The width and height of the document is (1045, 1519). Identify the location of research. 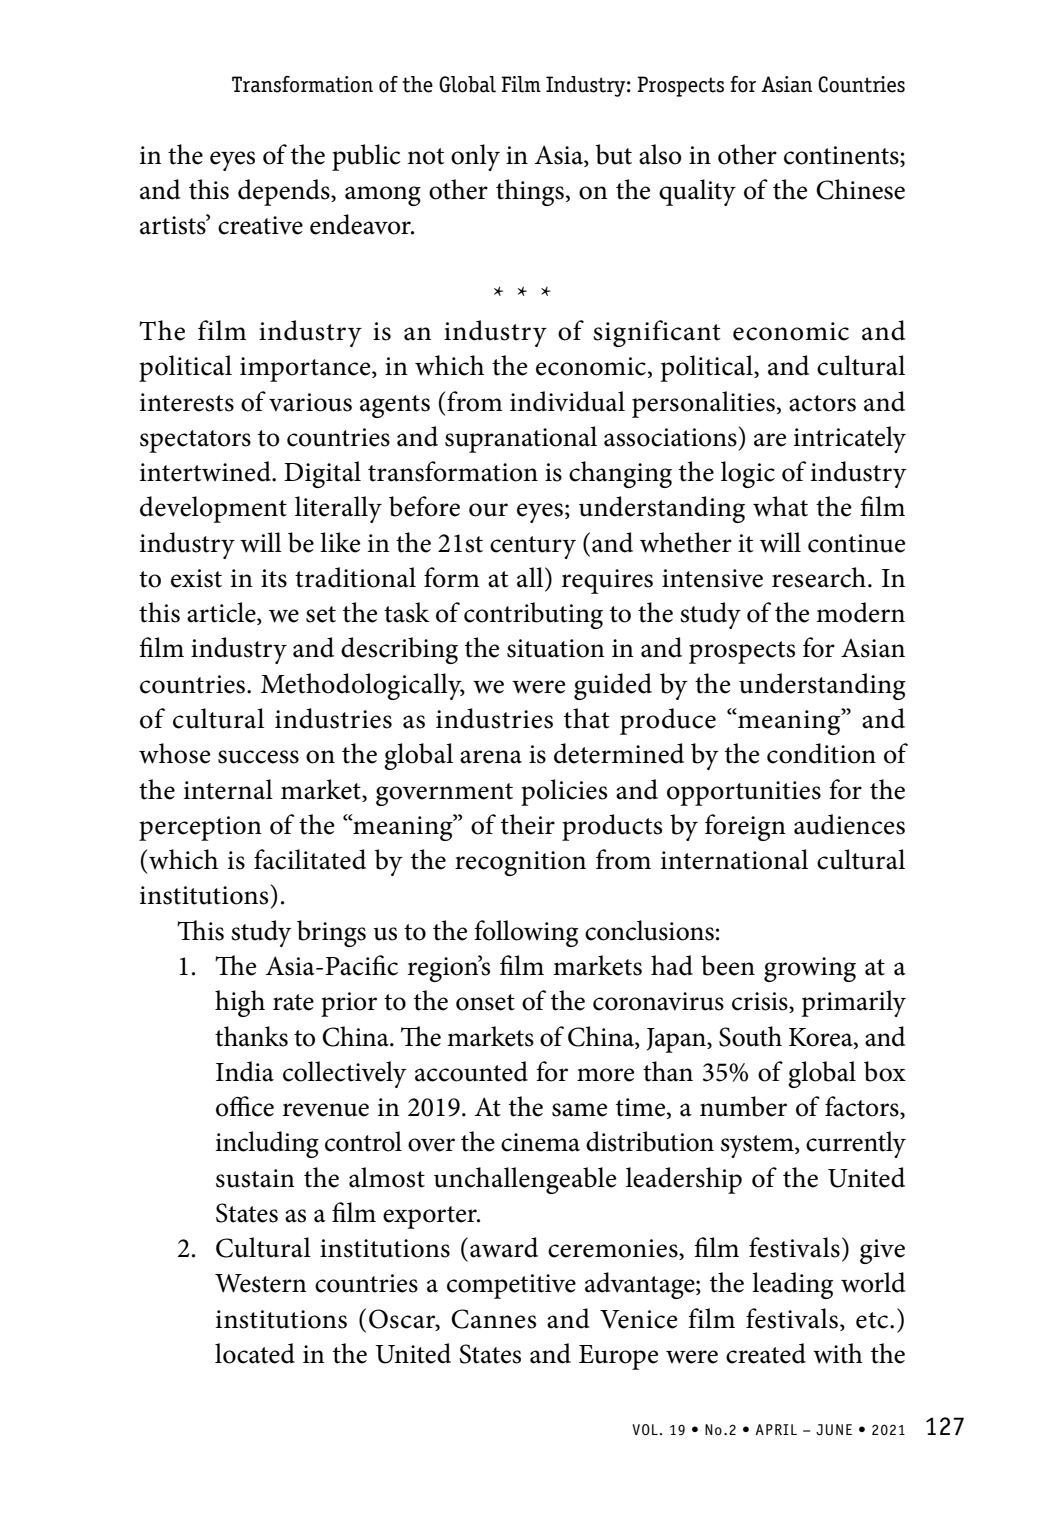
(819, 577).
